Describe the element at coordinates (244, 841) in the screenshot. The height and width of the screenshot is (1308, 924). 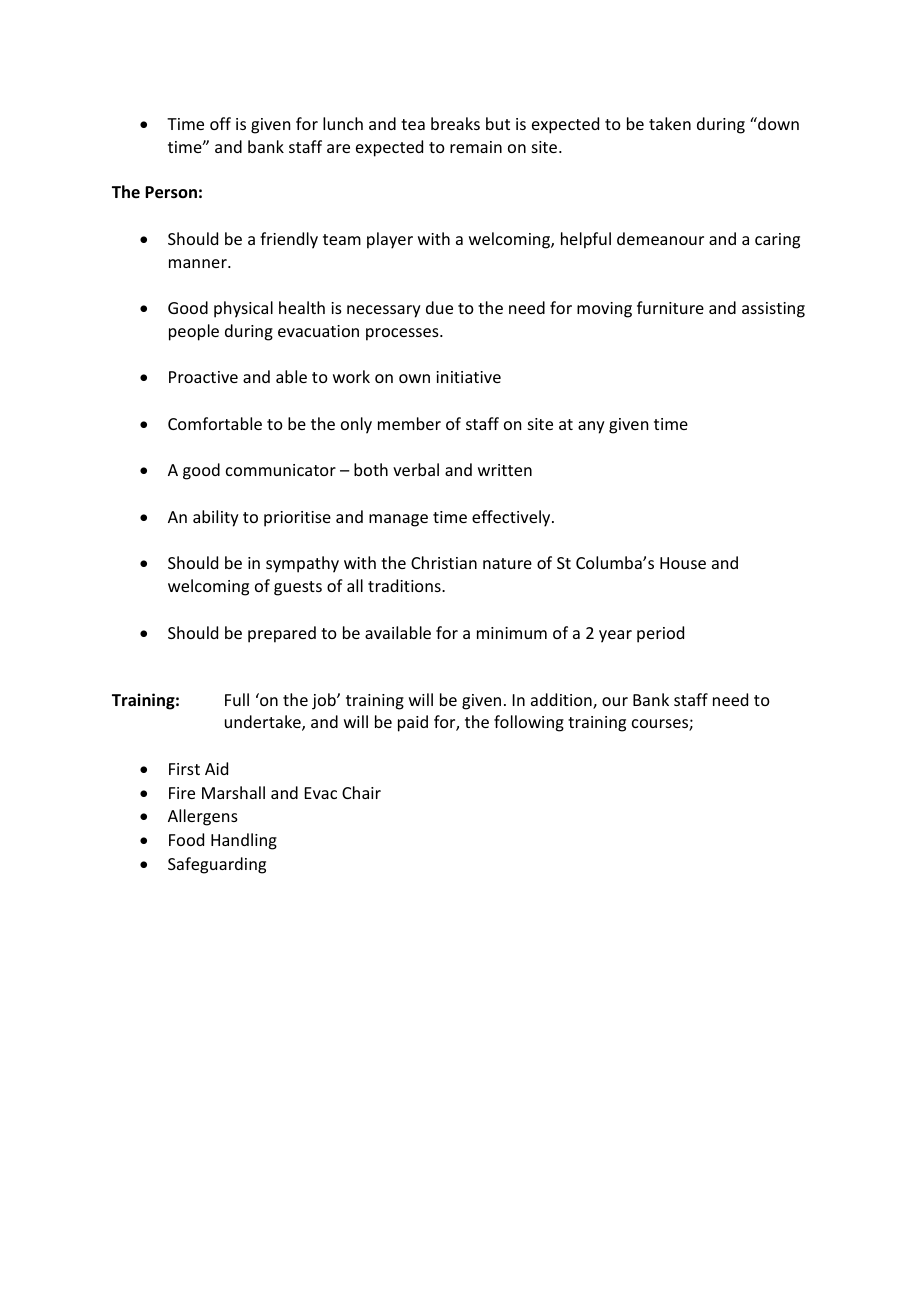
I see `Handling` at that location.
